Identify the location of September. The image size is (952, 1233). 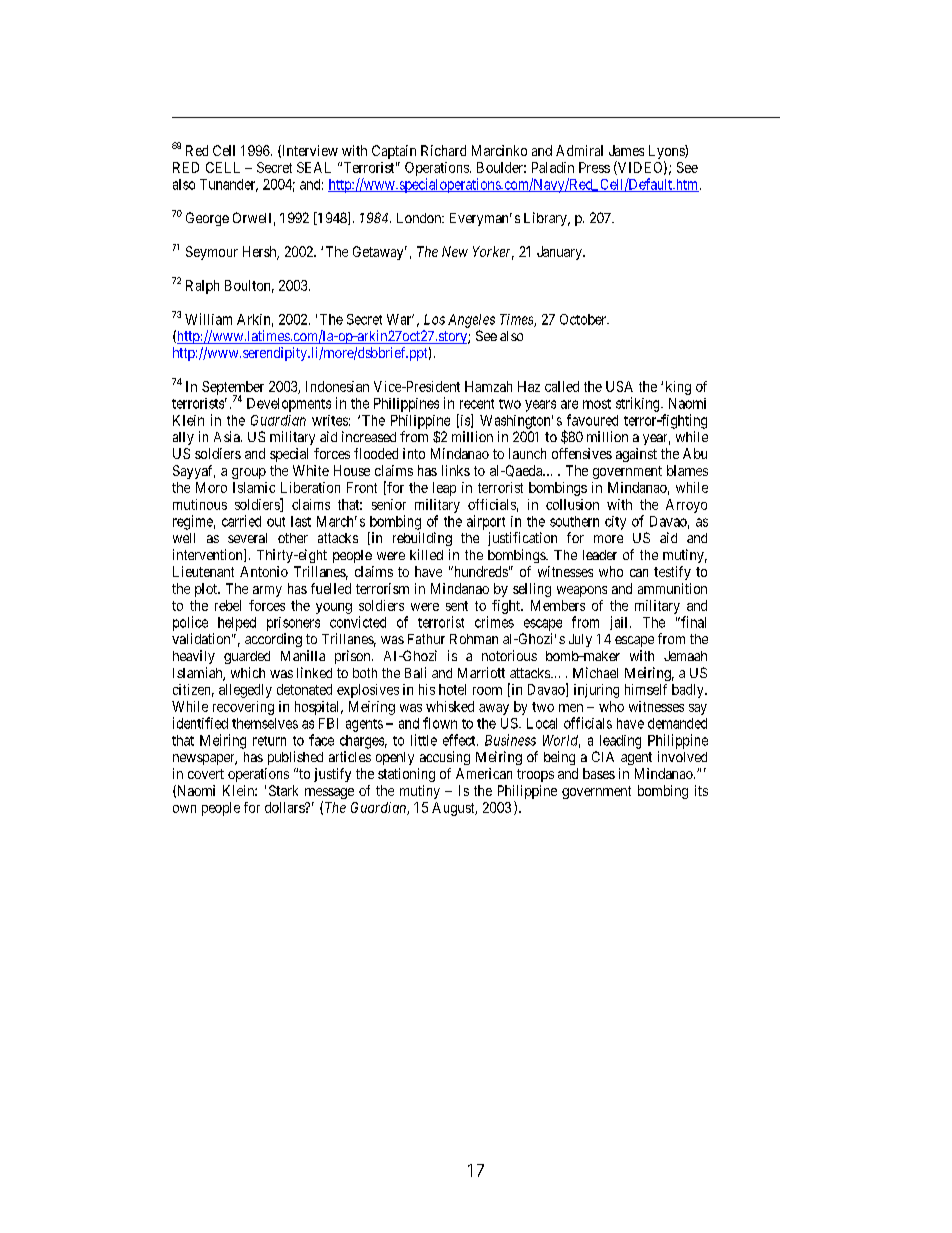
(233, 389).
